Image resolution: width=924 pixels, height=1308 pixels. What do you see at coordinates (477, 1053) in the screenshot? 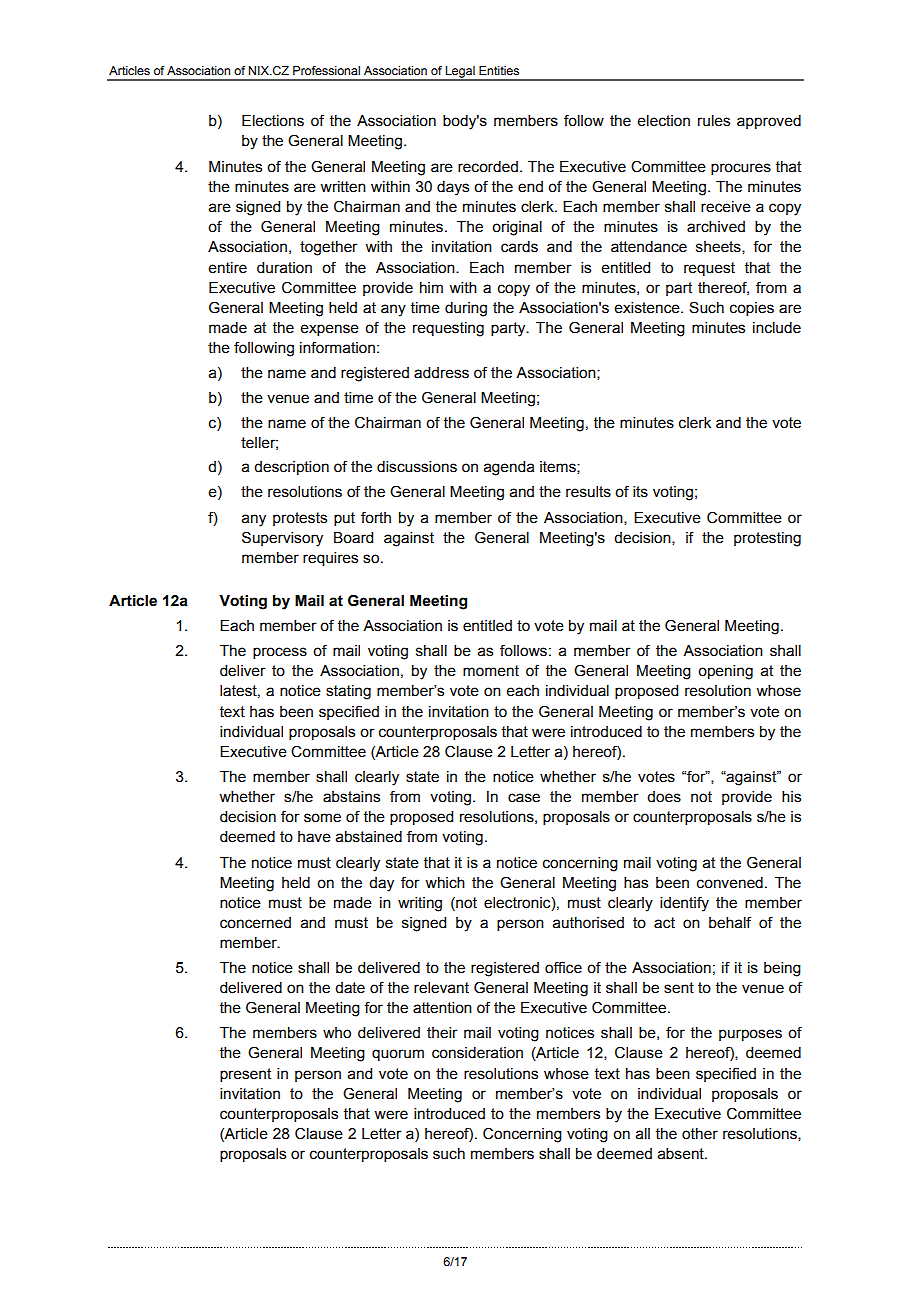
I see `consideration` at bounding box center [477, 1053].
